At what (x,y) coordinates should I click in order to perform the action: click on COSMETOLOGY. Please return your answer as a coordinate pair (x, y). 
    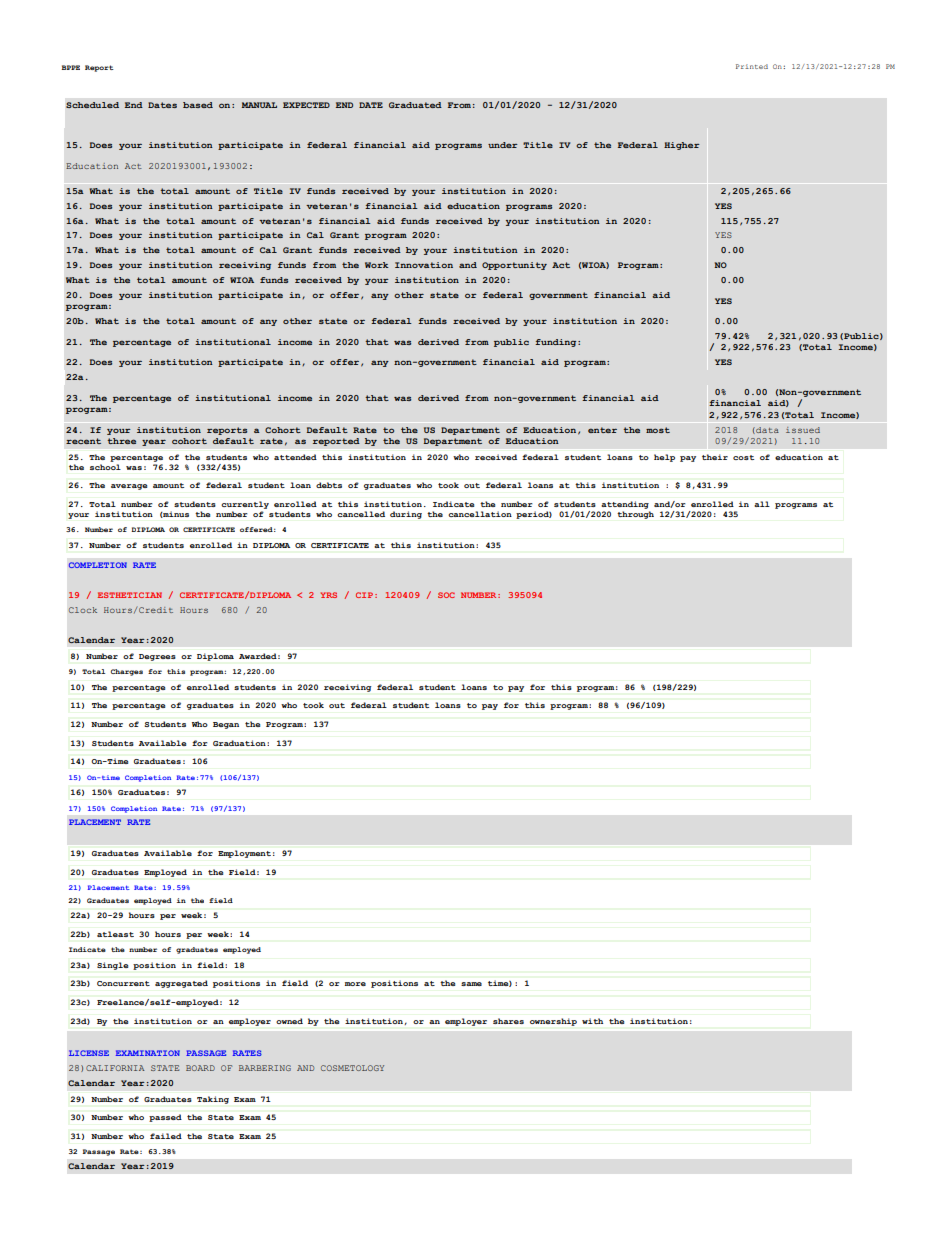
    Looking at the image, I should click on (352, 1068).
